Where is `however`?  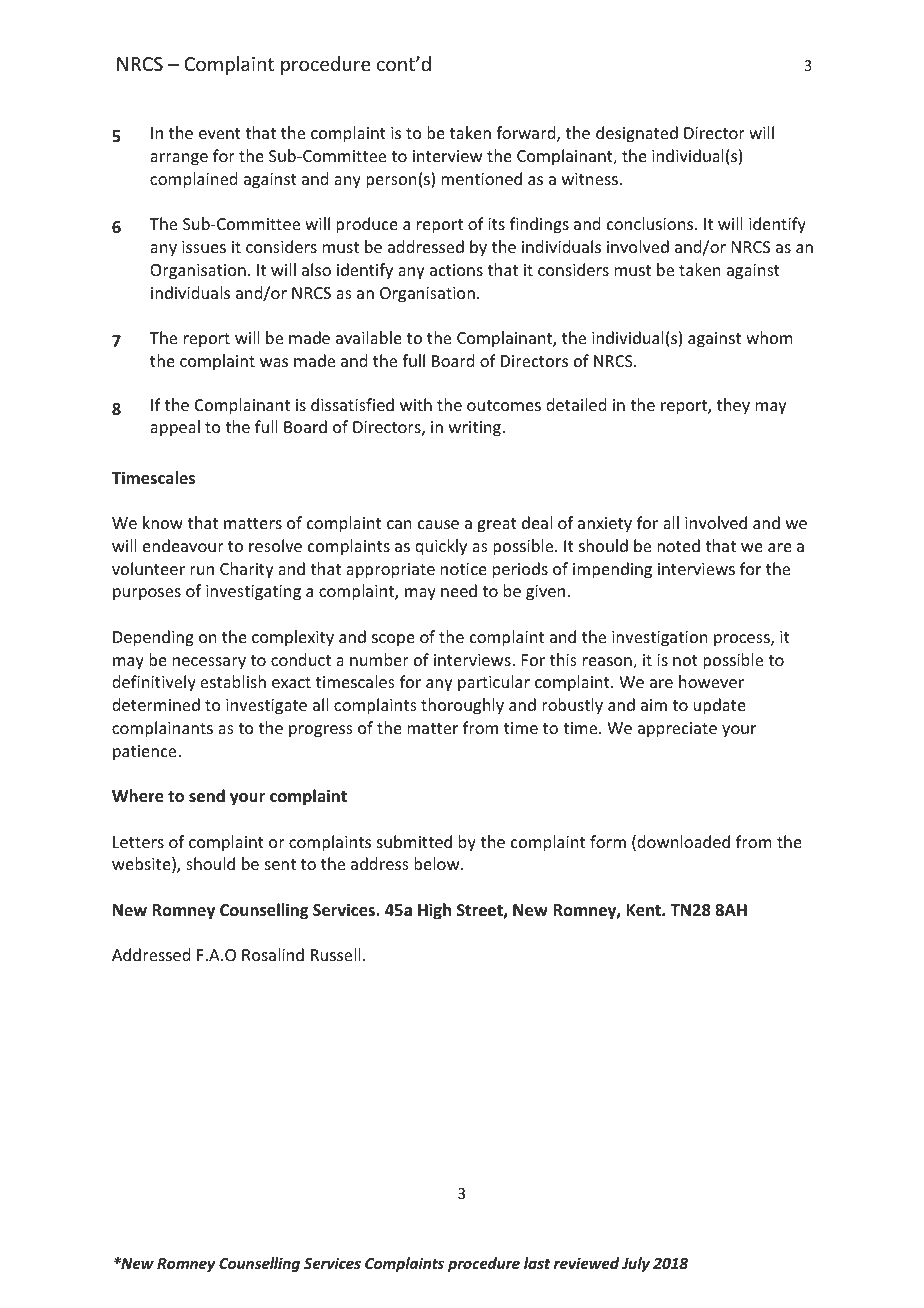
however is located at coordinates (711, 681).
